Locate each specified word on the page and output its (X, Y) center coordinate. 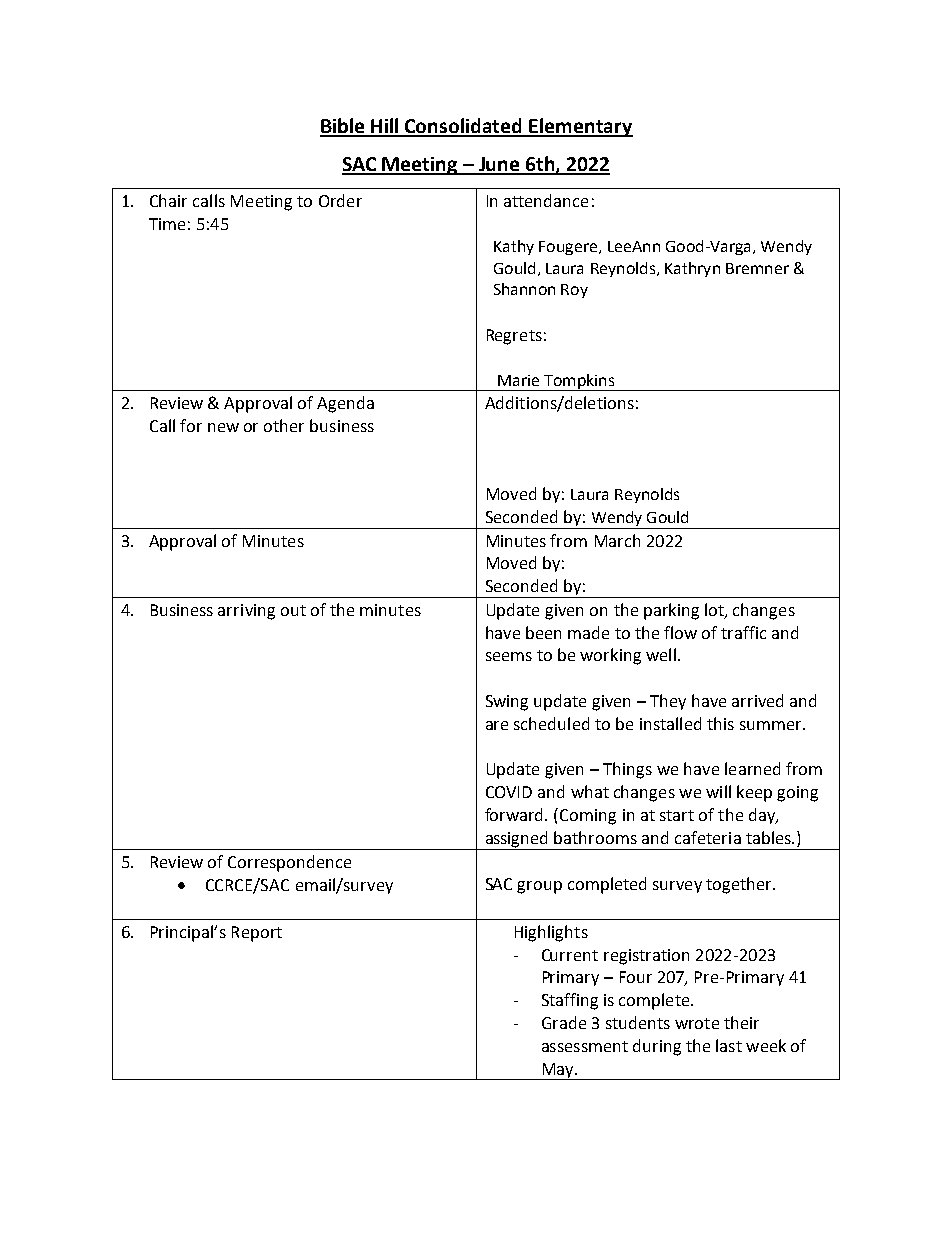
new (223, 427)
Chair (168, 200)
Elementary (580, 127)
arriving (246, 612)
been (543, 632)
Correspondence (289, 863)
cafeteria (708, 837)
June (499, 165)
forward (515, 814)
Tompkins (579, 382)
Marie (518, 380)
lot (715, 610)
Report (257, 934)
